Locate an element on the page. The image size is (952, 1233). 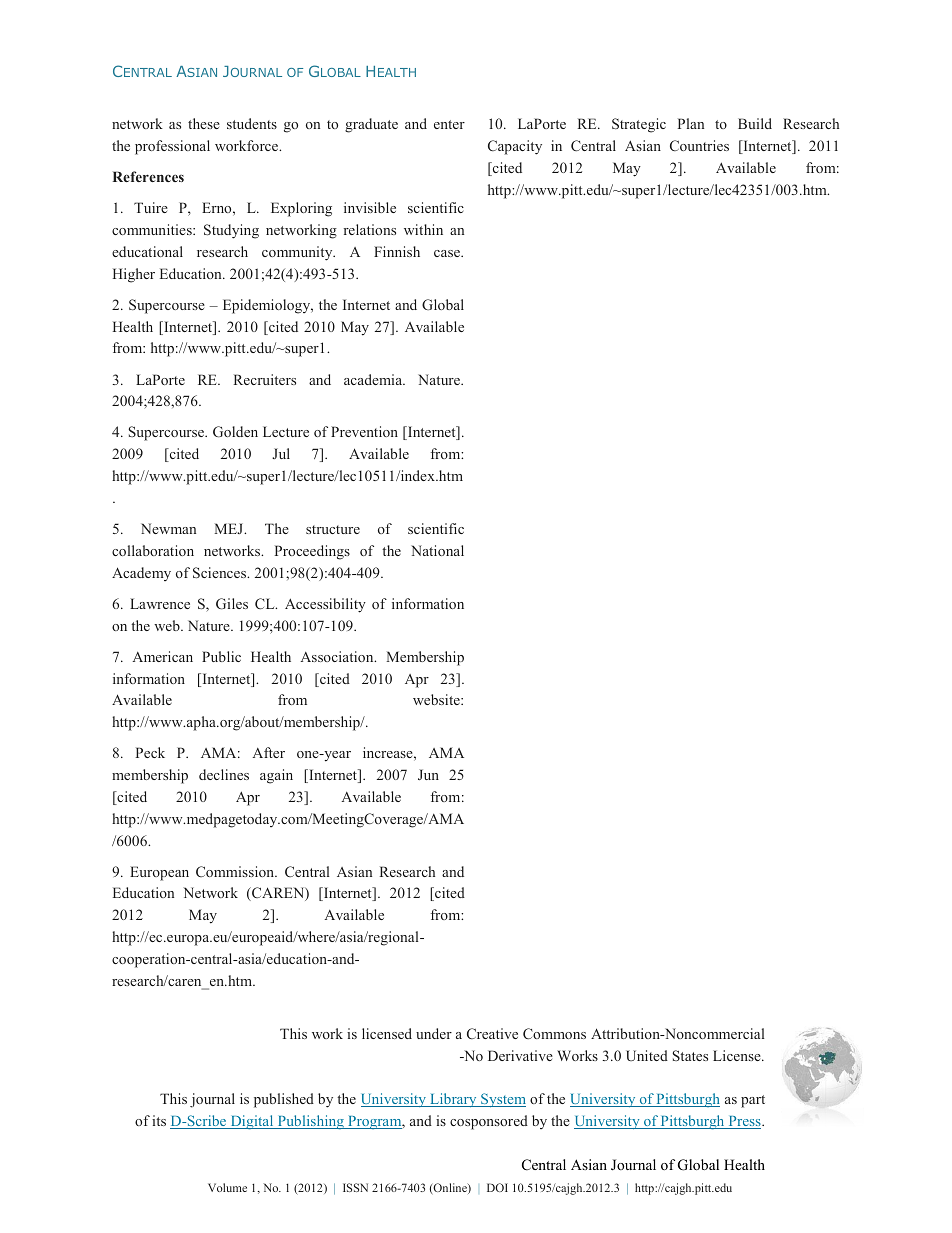
Recruiters is located at coordinates (265, 379).
